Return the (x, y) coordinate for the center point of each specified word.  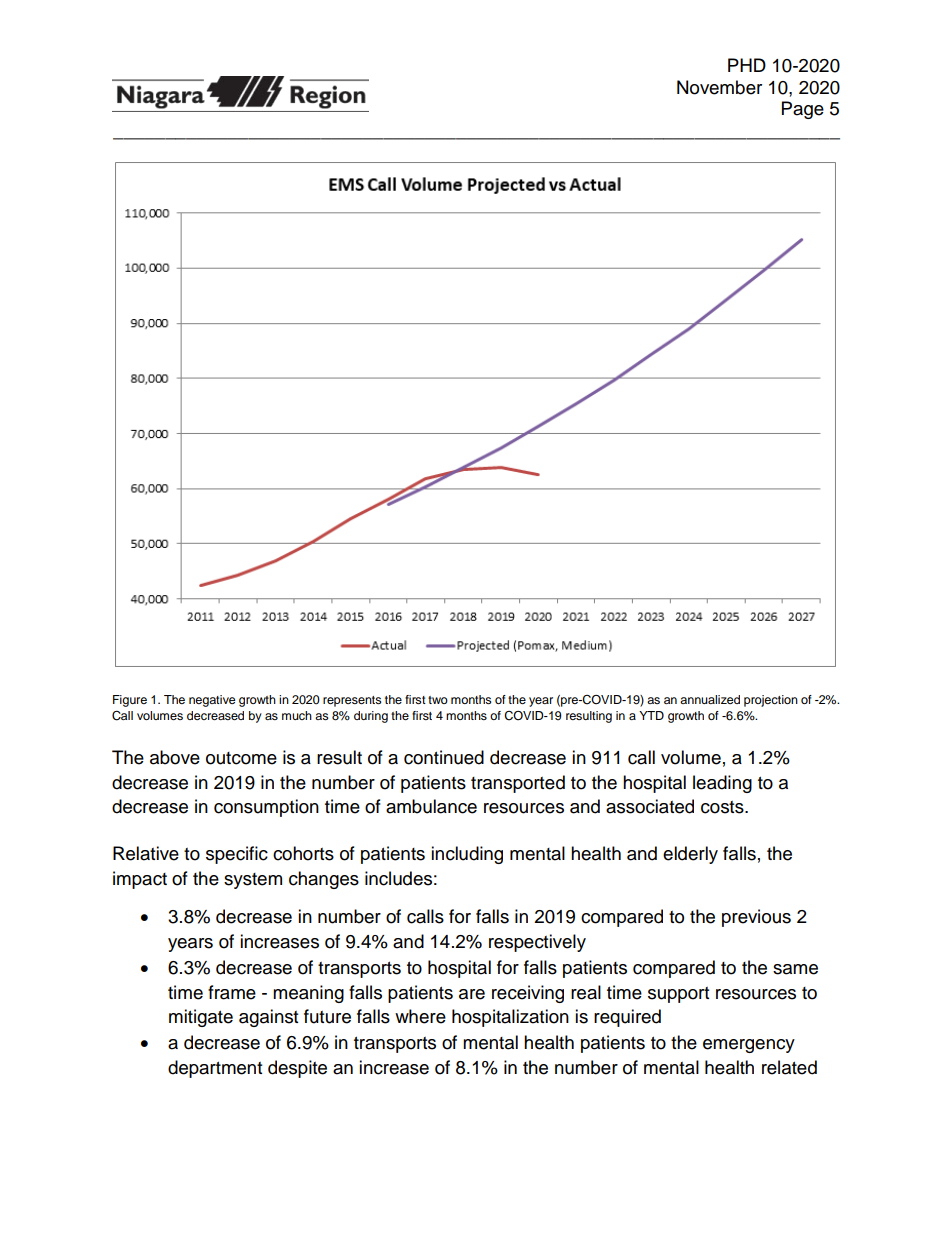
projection (771, 701)
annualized (710, 699)
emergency (749, 1046)
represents (352, 701)
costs (723, 807)
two (438, 700)
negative (212, 701)
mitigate (201, 1018)
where (420, 1016)
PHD (747, 65)
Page (803, 110)
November (719, 87)
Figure (130, 701)
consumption (266, 808)
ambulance (431, 806)
